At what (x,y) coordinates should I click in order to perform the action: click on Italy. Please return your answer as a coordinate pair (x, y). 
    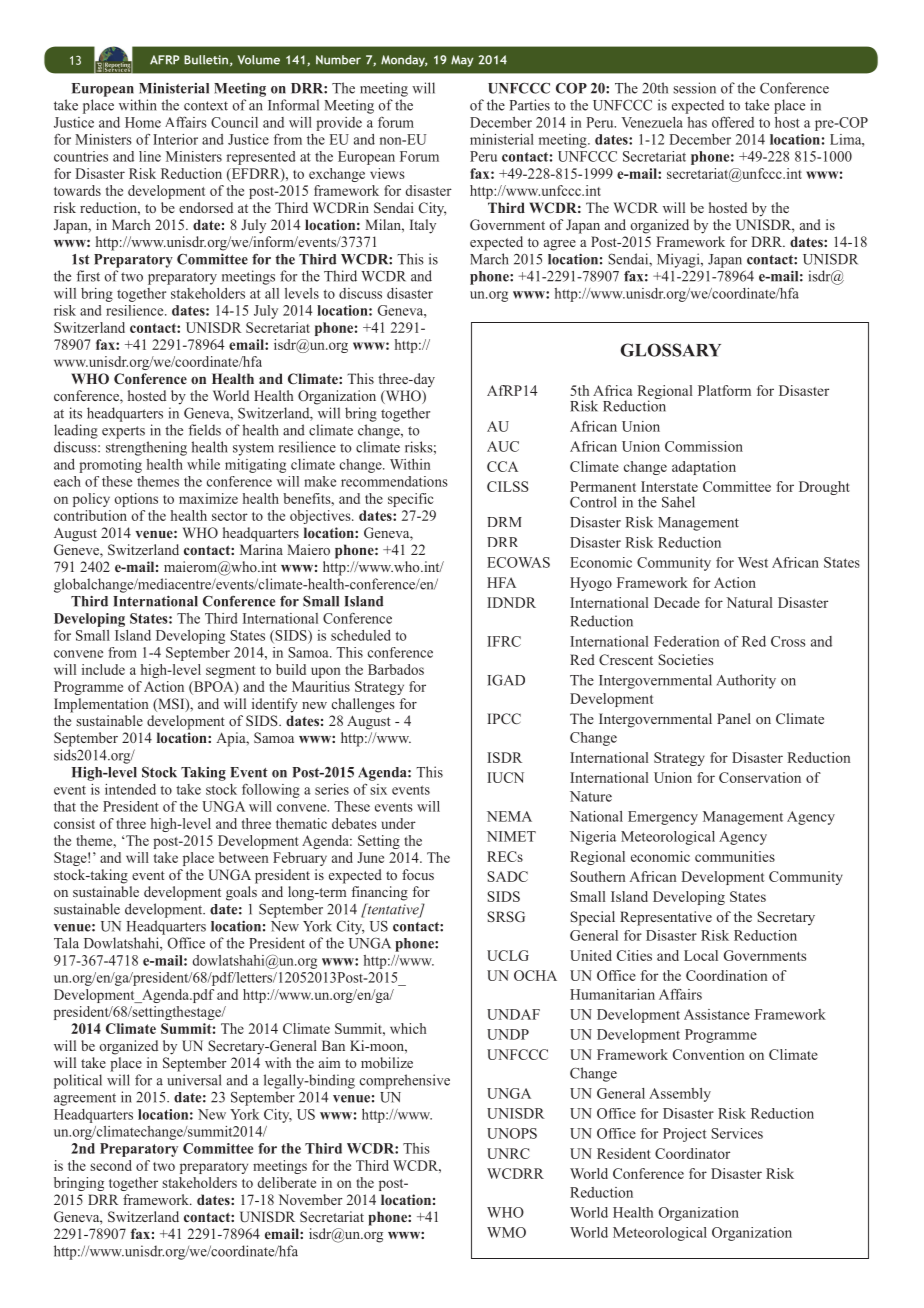
    Looking at the image, I should click on (423, 226).
